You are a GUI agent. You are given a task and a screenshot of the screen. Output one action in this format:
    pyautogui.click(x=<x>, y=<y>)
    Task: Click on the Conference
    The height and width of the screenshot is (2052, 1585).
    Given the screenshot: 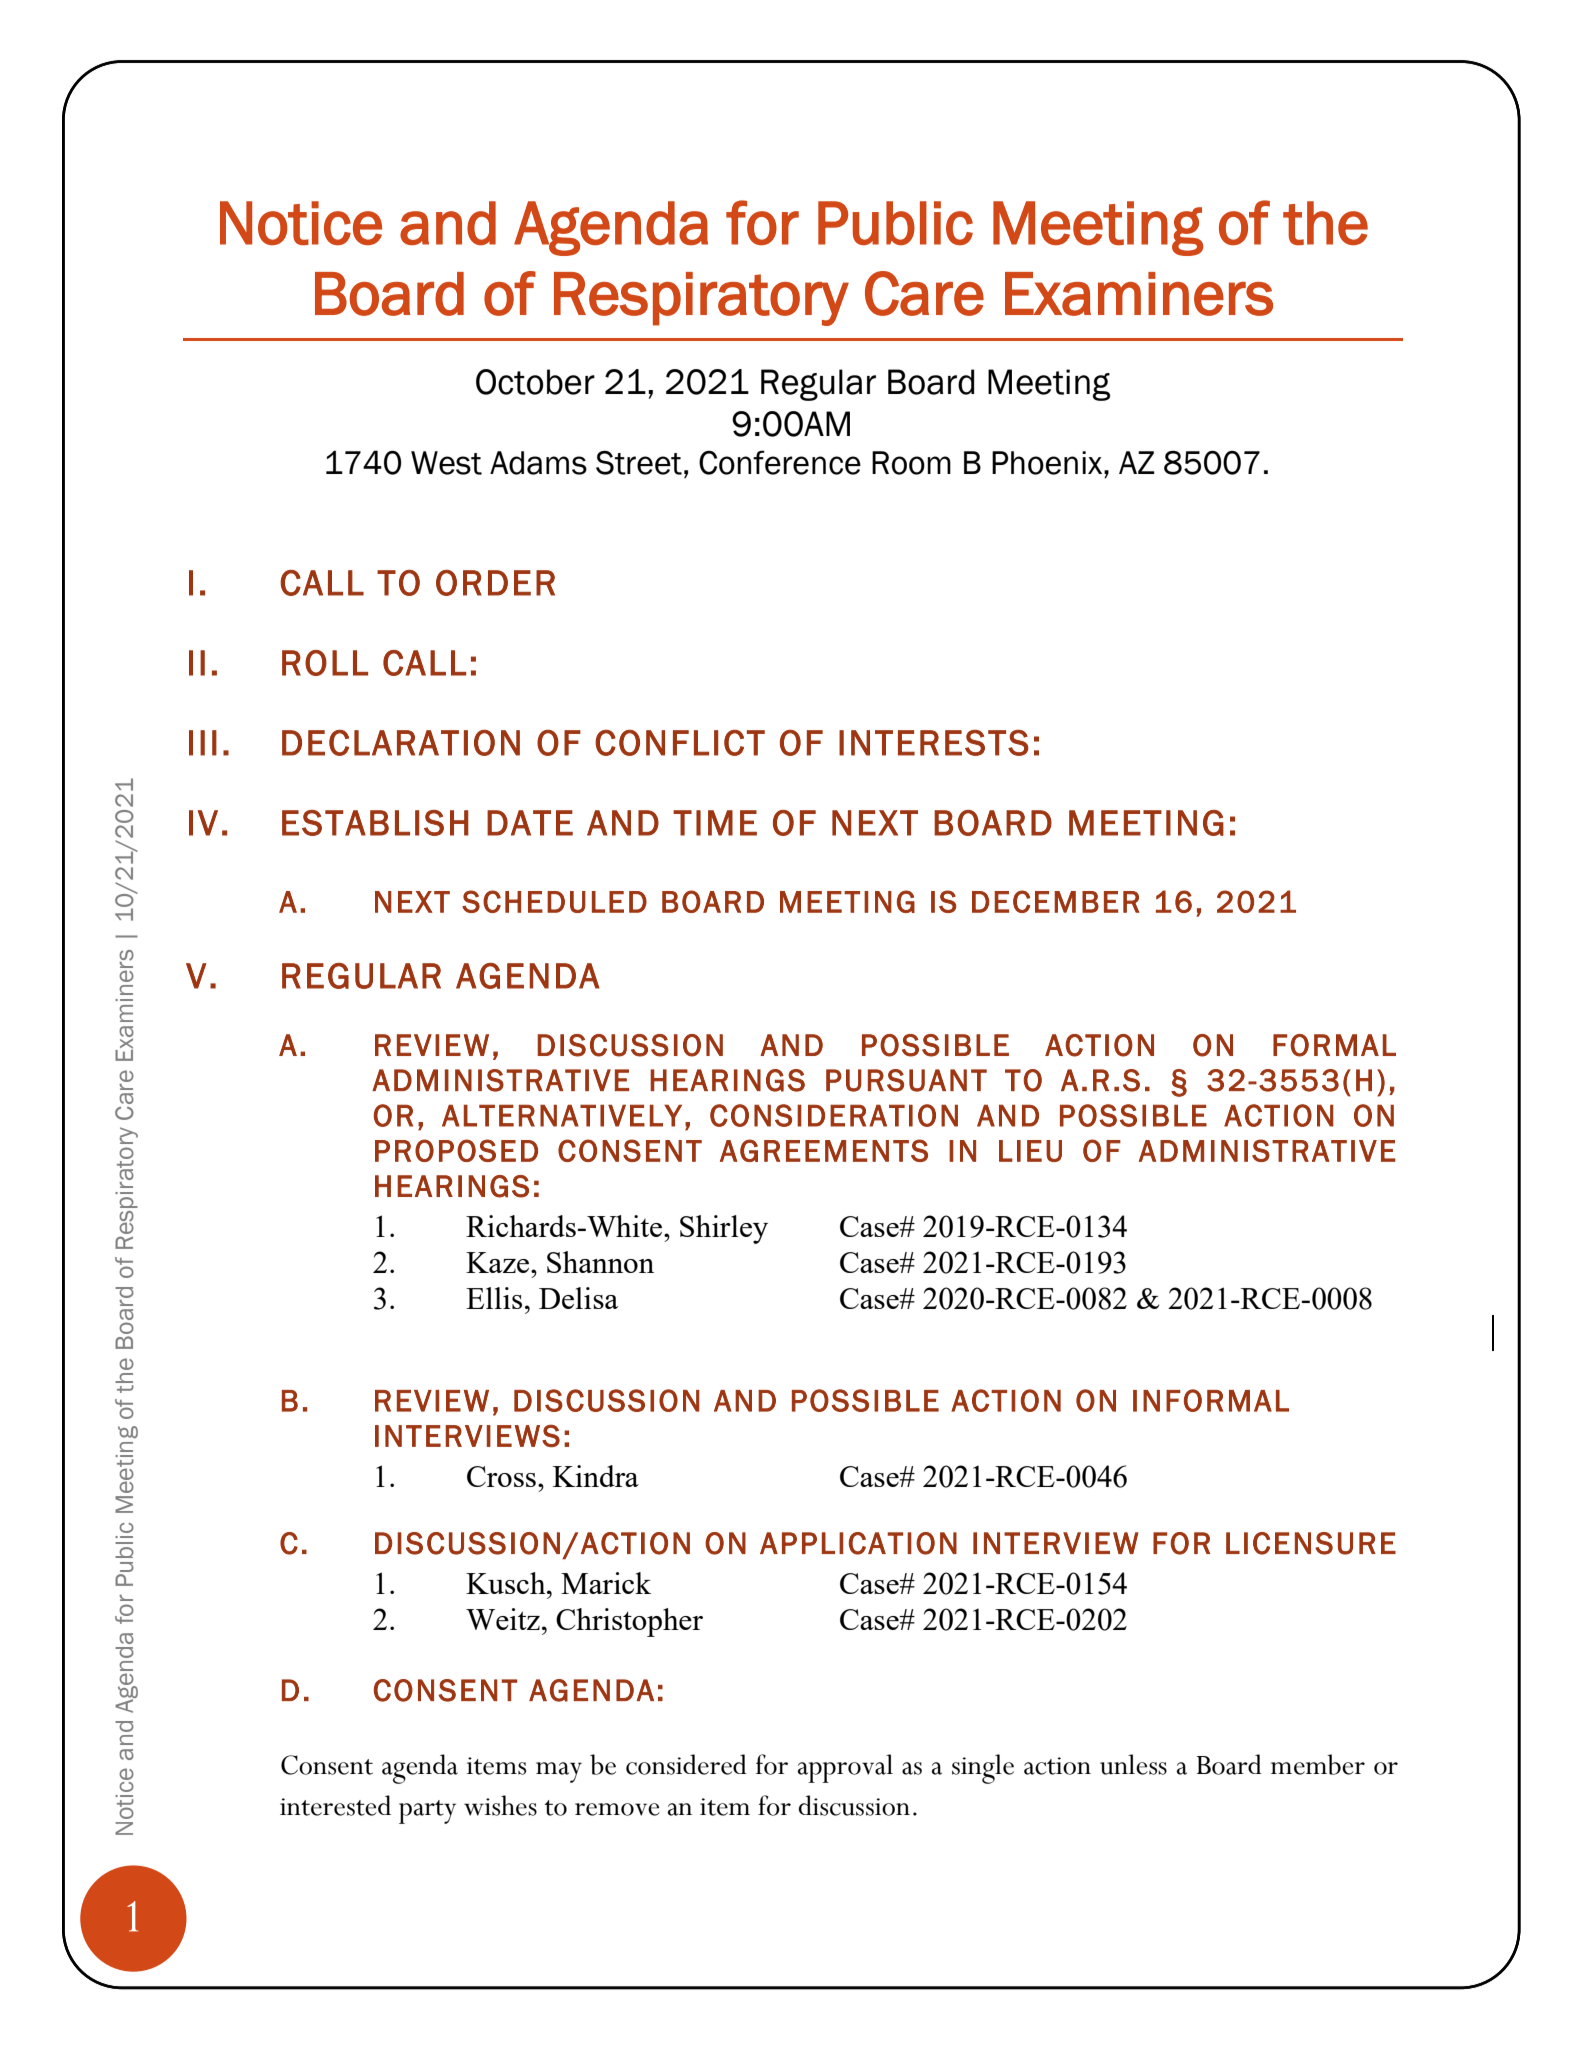 What is the action you would take?
    pyautogui.click(x=780, y=462)
